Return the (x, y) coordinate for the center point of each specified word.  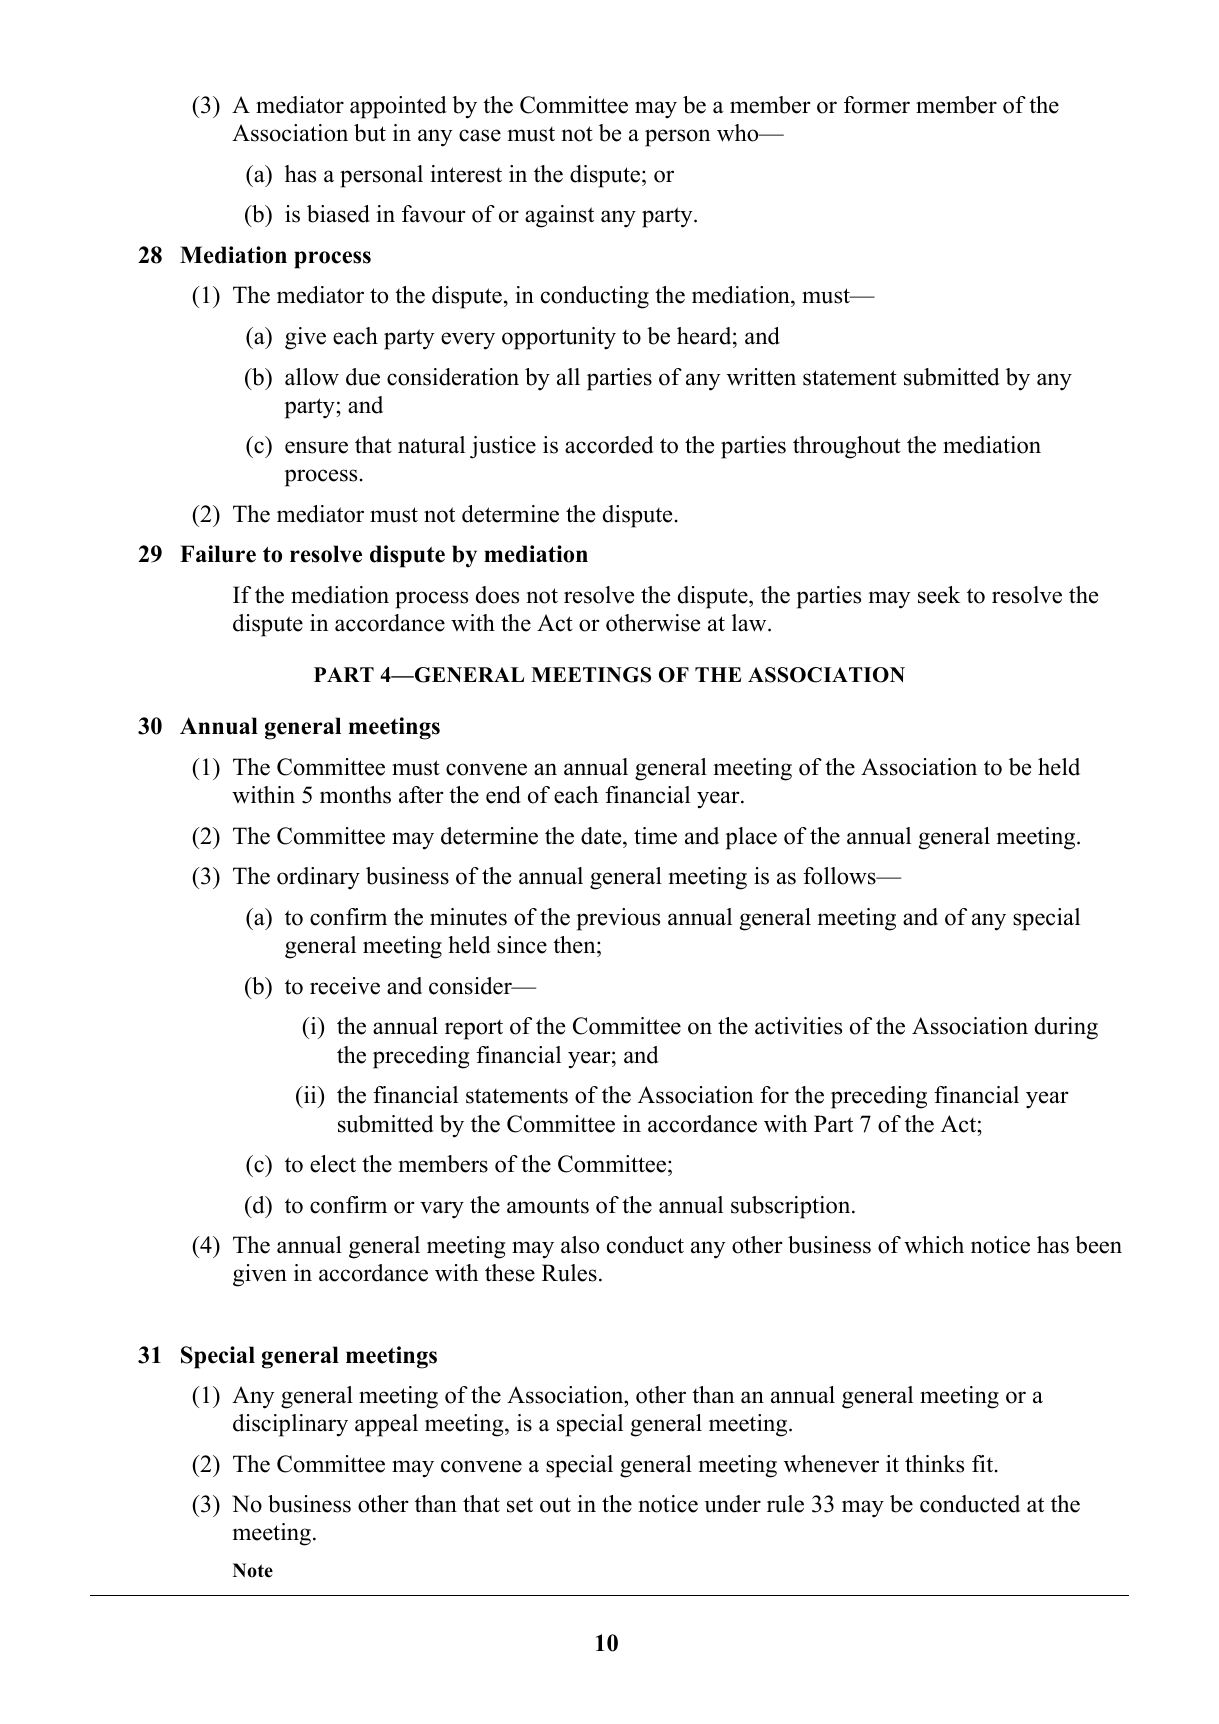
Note (253, 1570)
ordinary (318, 878)
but (370, 133)
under (732, 1504)
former (877, 105)
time (655, 836)
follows (840, 876)
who (739, 133)
